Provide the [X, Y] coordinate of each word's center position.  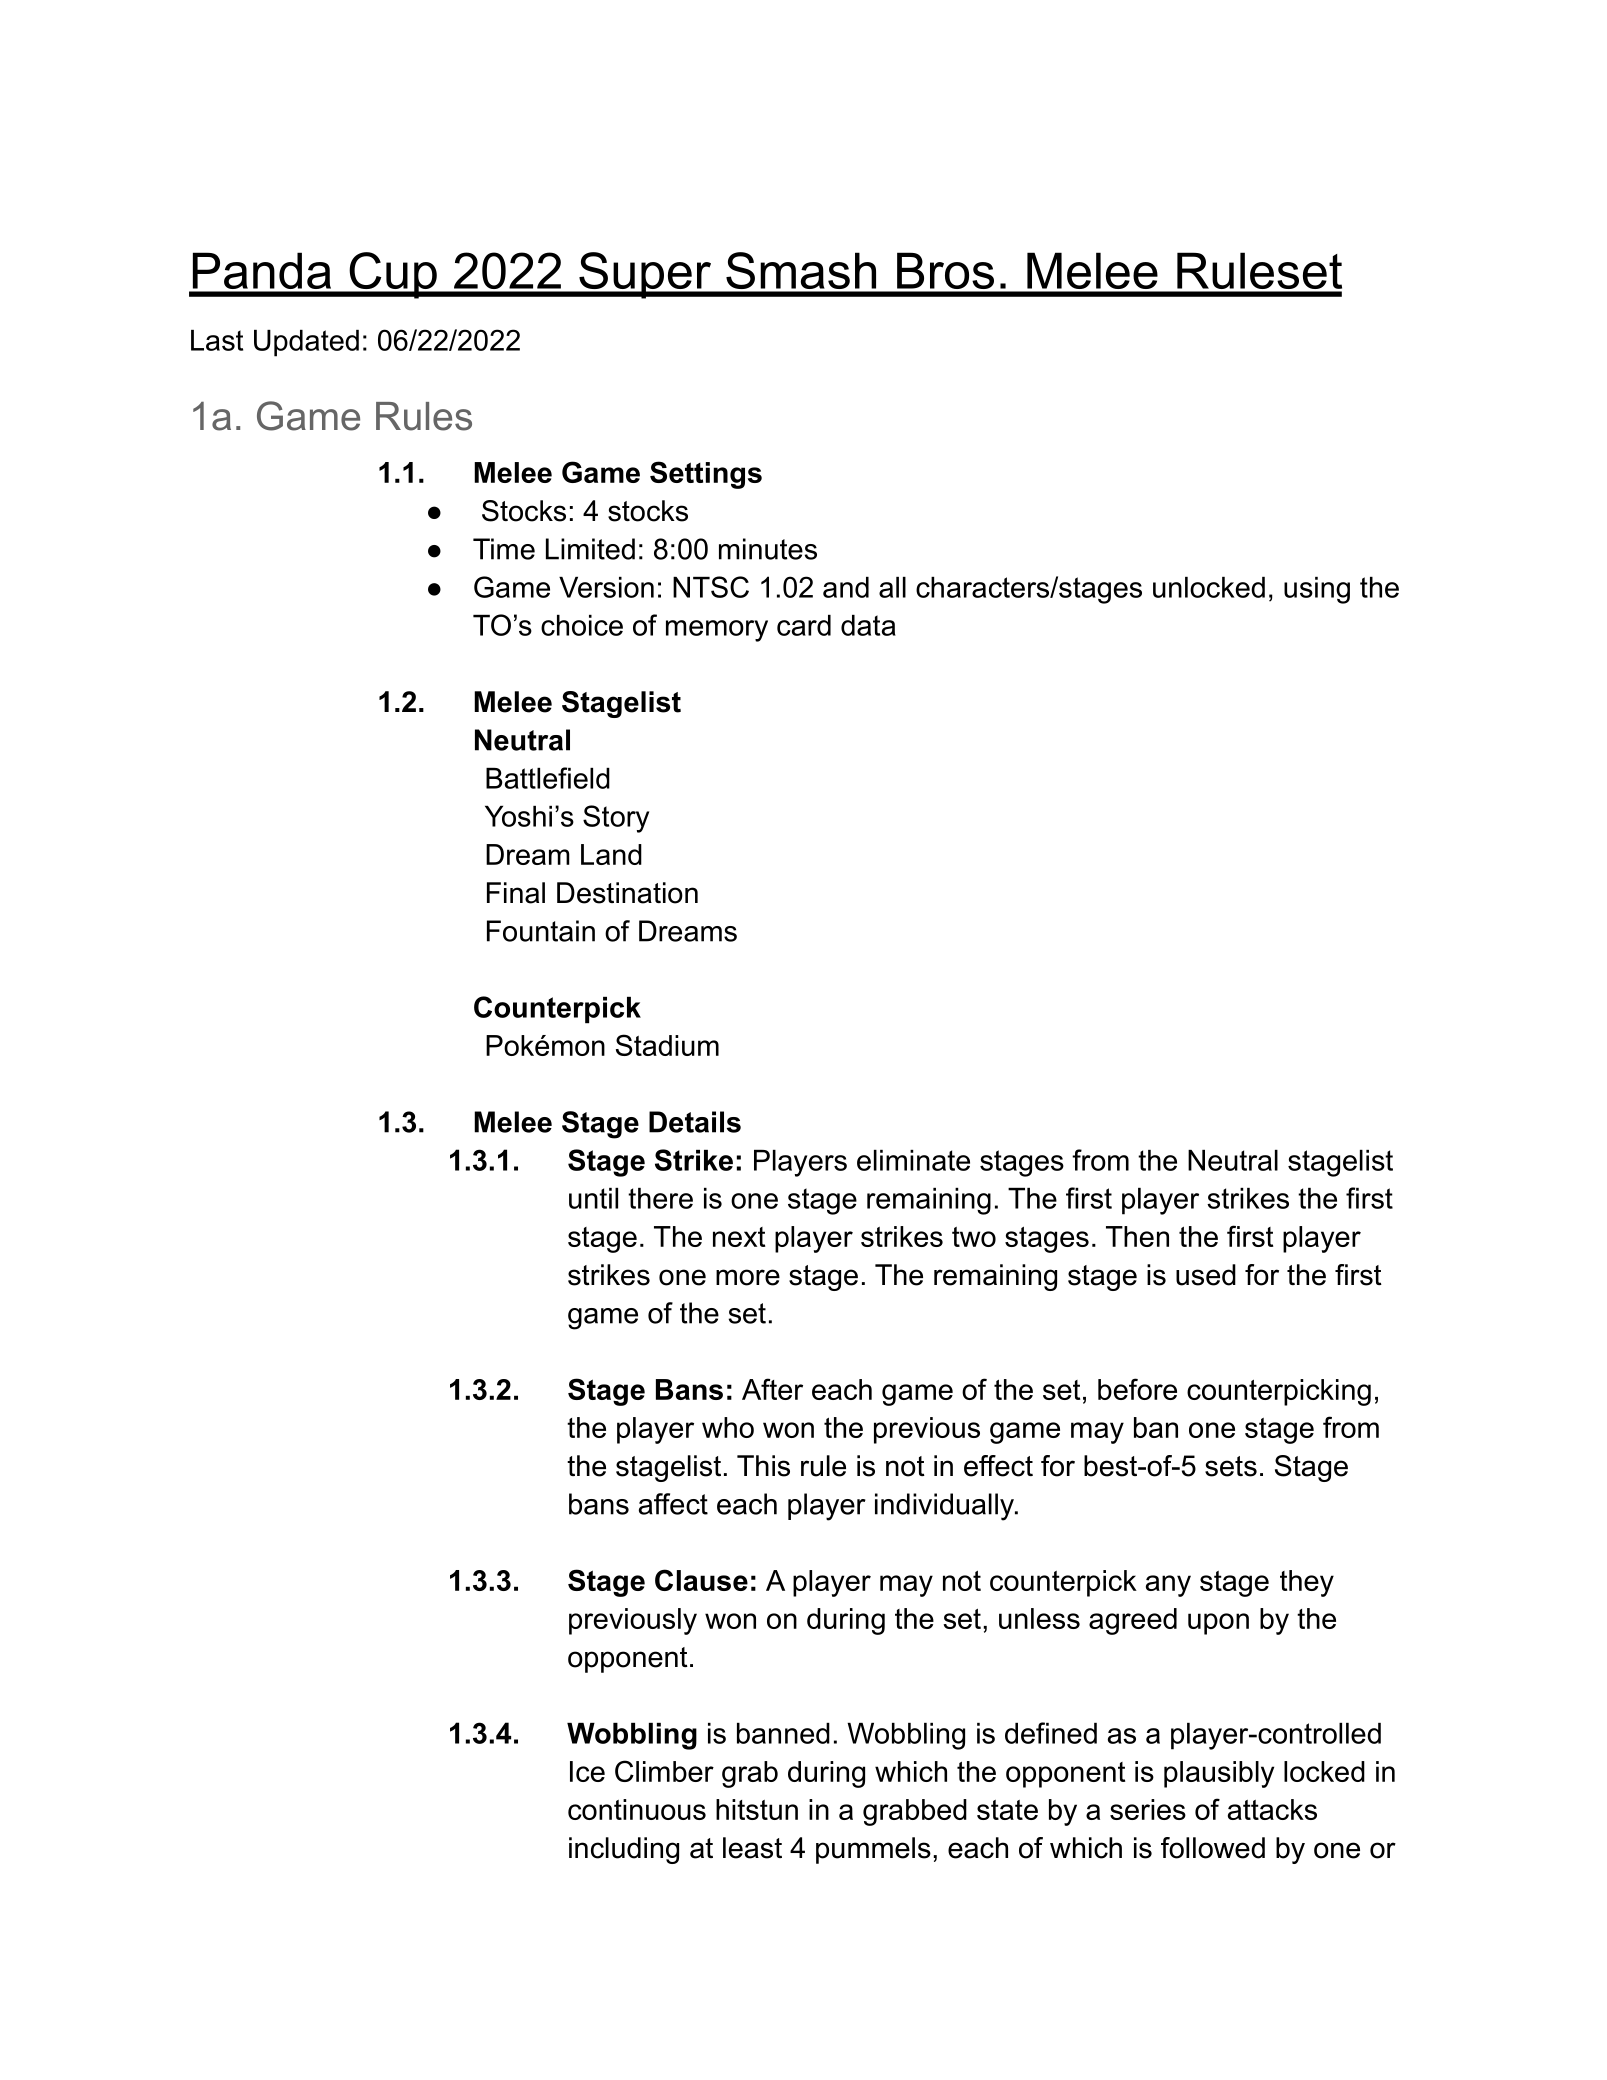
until [593, 1198]
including [624, 1850]
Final [516, 893]
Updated [306, 343]
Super [645, 275]
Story [616, 819]
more [748, 1277]
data [868, 625]
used [1206, 1275]
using [1317, 590]
